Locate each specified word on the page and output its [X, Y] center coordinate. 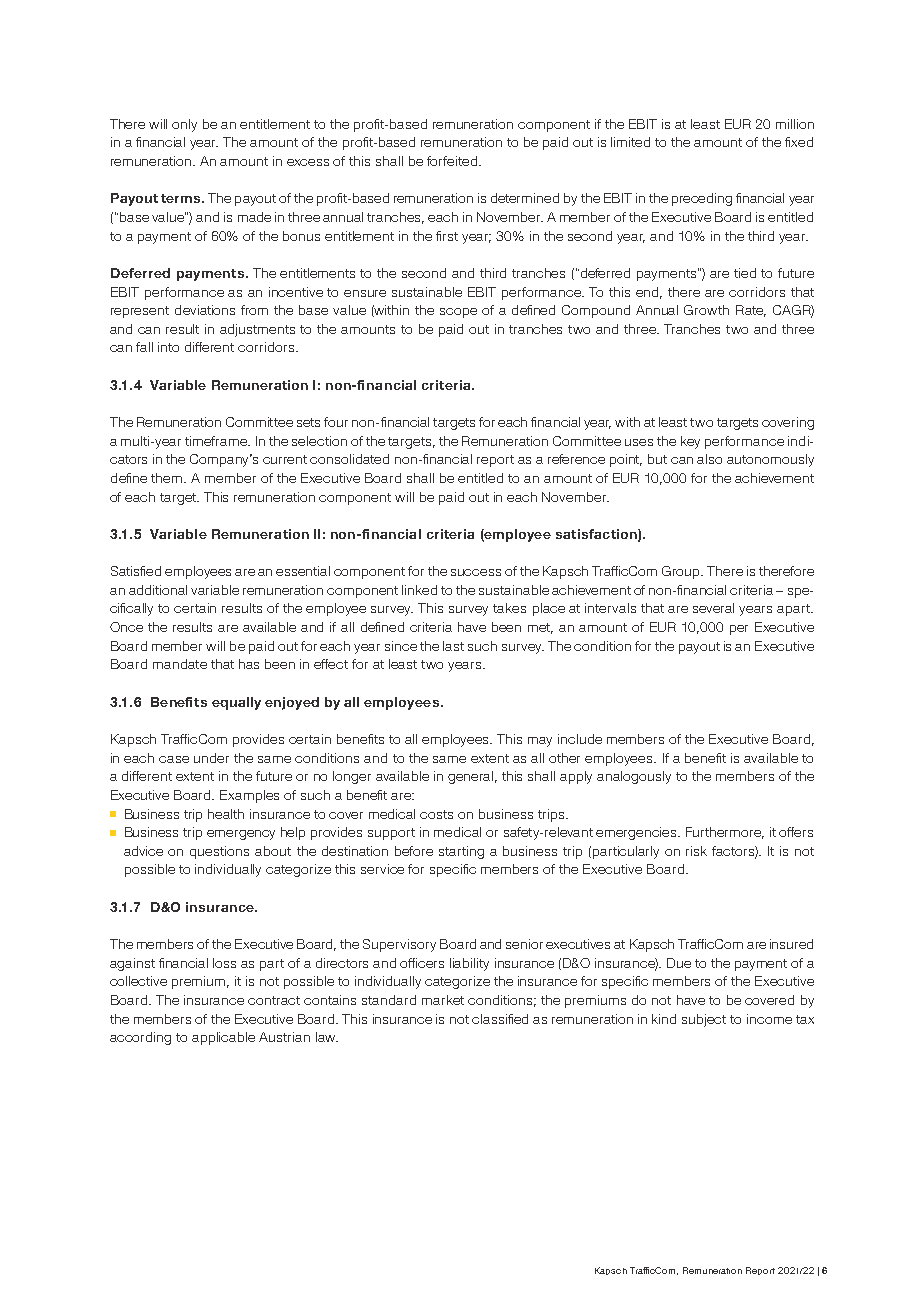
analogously [634, 777]
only [184, 125]
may [540, 742]
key [690, 442]
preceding [702, 199]
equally [236, 703]
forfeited [453, 161]
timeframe [217, 441]
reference [576, 459]
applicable [223, 1038]
